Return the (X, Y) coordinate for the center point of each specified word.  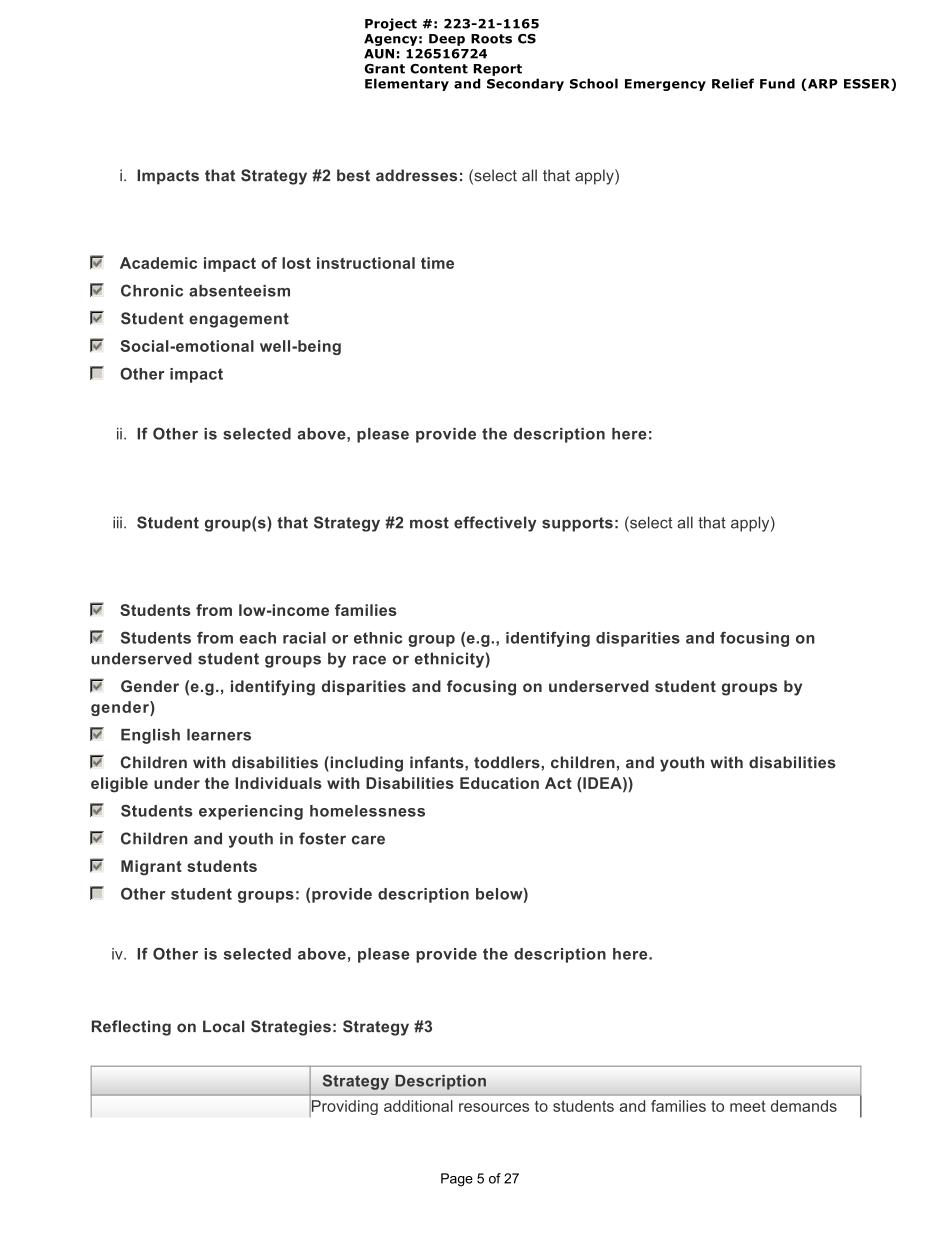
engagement (239, 320)
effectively (495, 524)
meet (748, 1106)
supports (577, 524)
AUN (379, 54)
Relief (733, 83)
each (258, 638)
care (368, 840)
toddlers (508, 762)
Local (224, 1026)
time (437, 263)
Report (497, 70)
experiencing (251, 812)
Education (499, 783)
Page (457, 1180)
